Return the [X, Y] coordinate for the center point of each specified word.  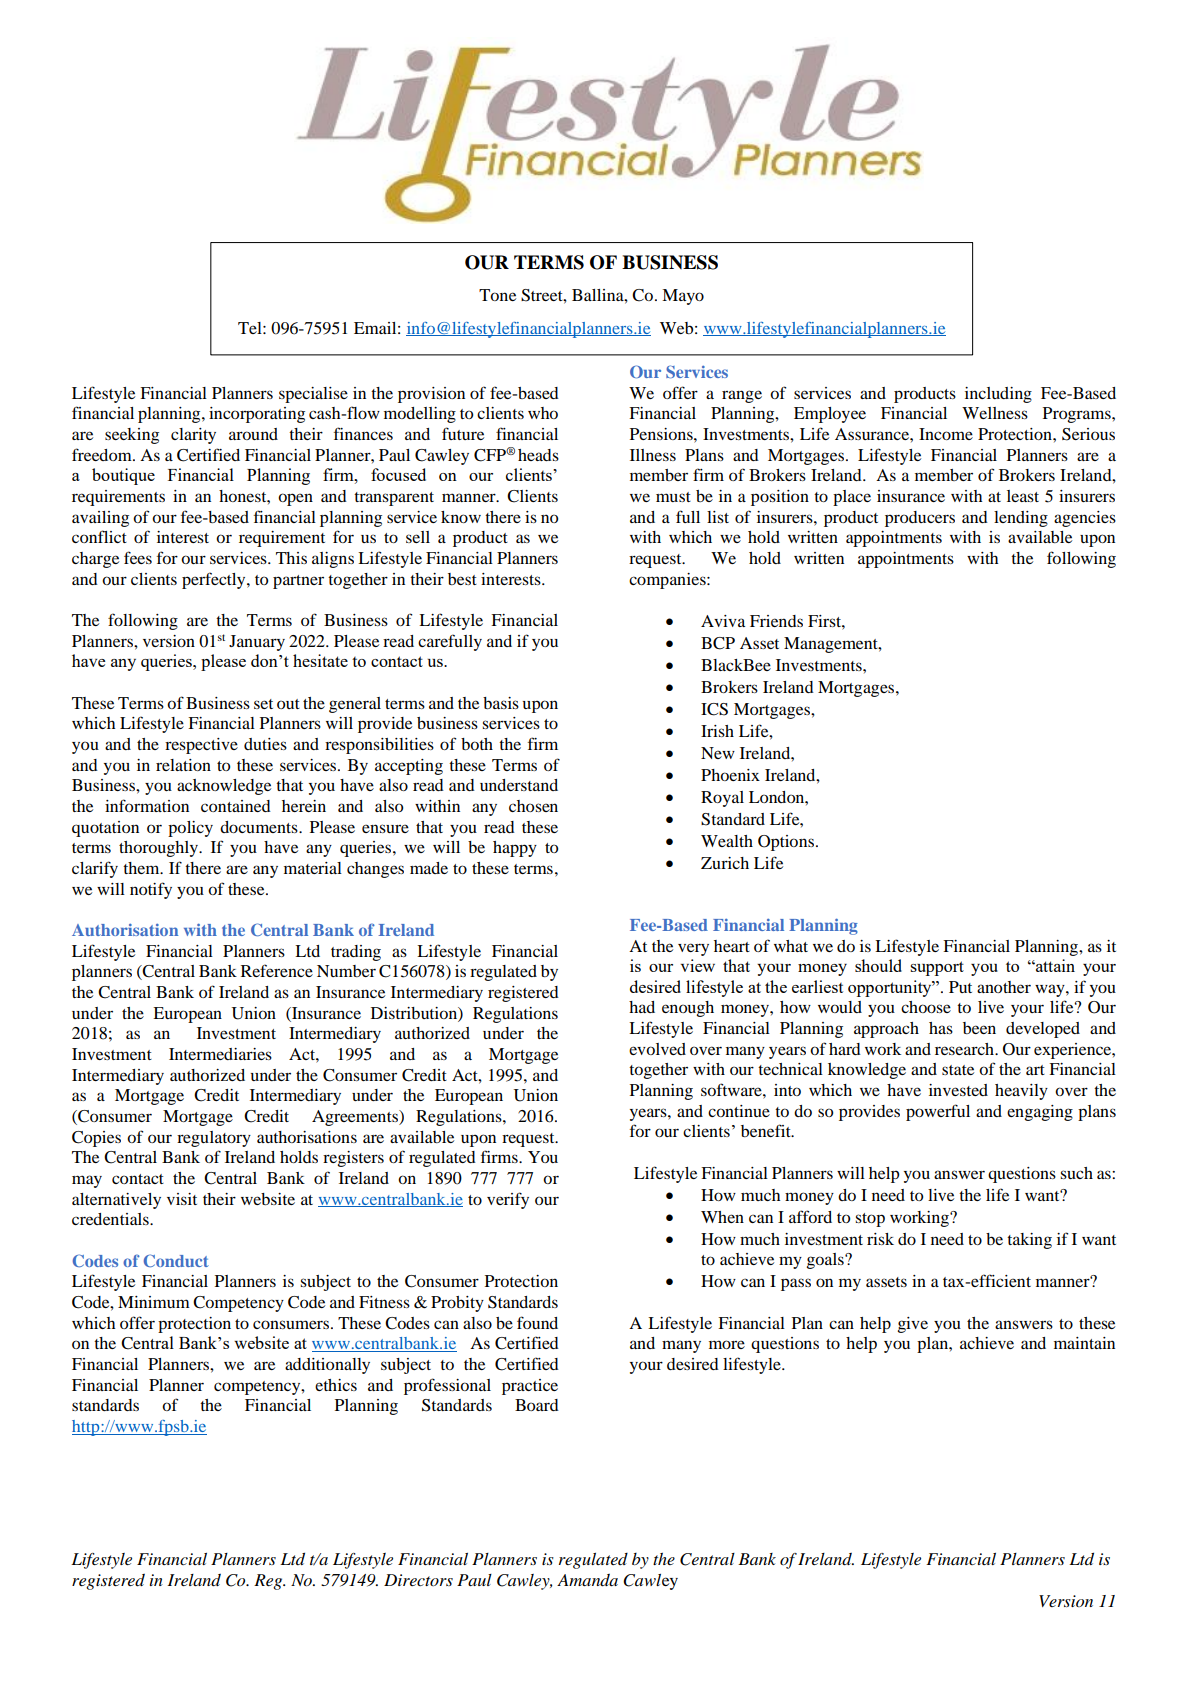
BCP [718, 643]
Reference [277, 970]
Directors [418, 1580]
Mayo [683, 297]
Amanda [587, 1580]
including [998, 395]
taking [1029, 1241]
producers [920, 519]
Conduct [176, 1260]
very [693, 949]
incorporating [257, 415]
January [257, 643]
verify [508, 1200]
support [937, 968]
